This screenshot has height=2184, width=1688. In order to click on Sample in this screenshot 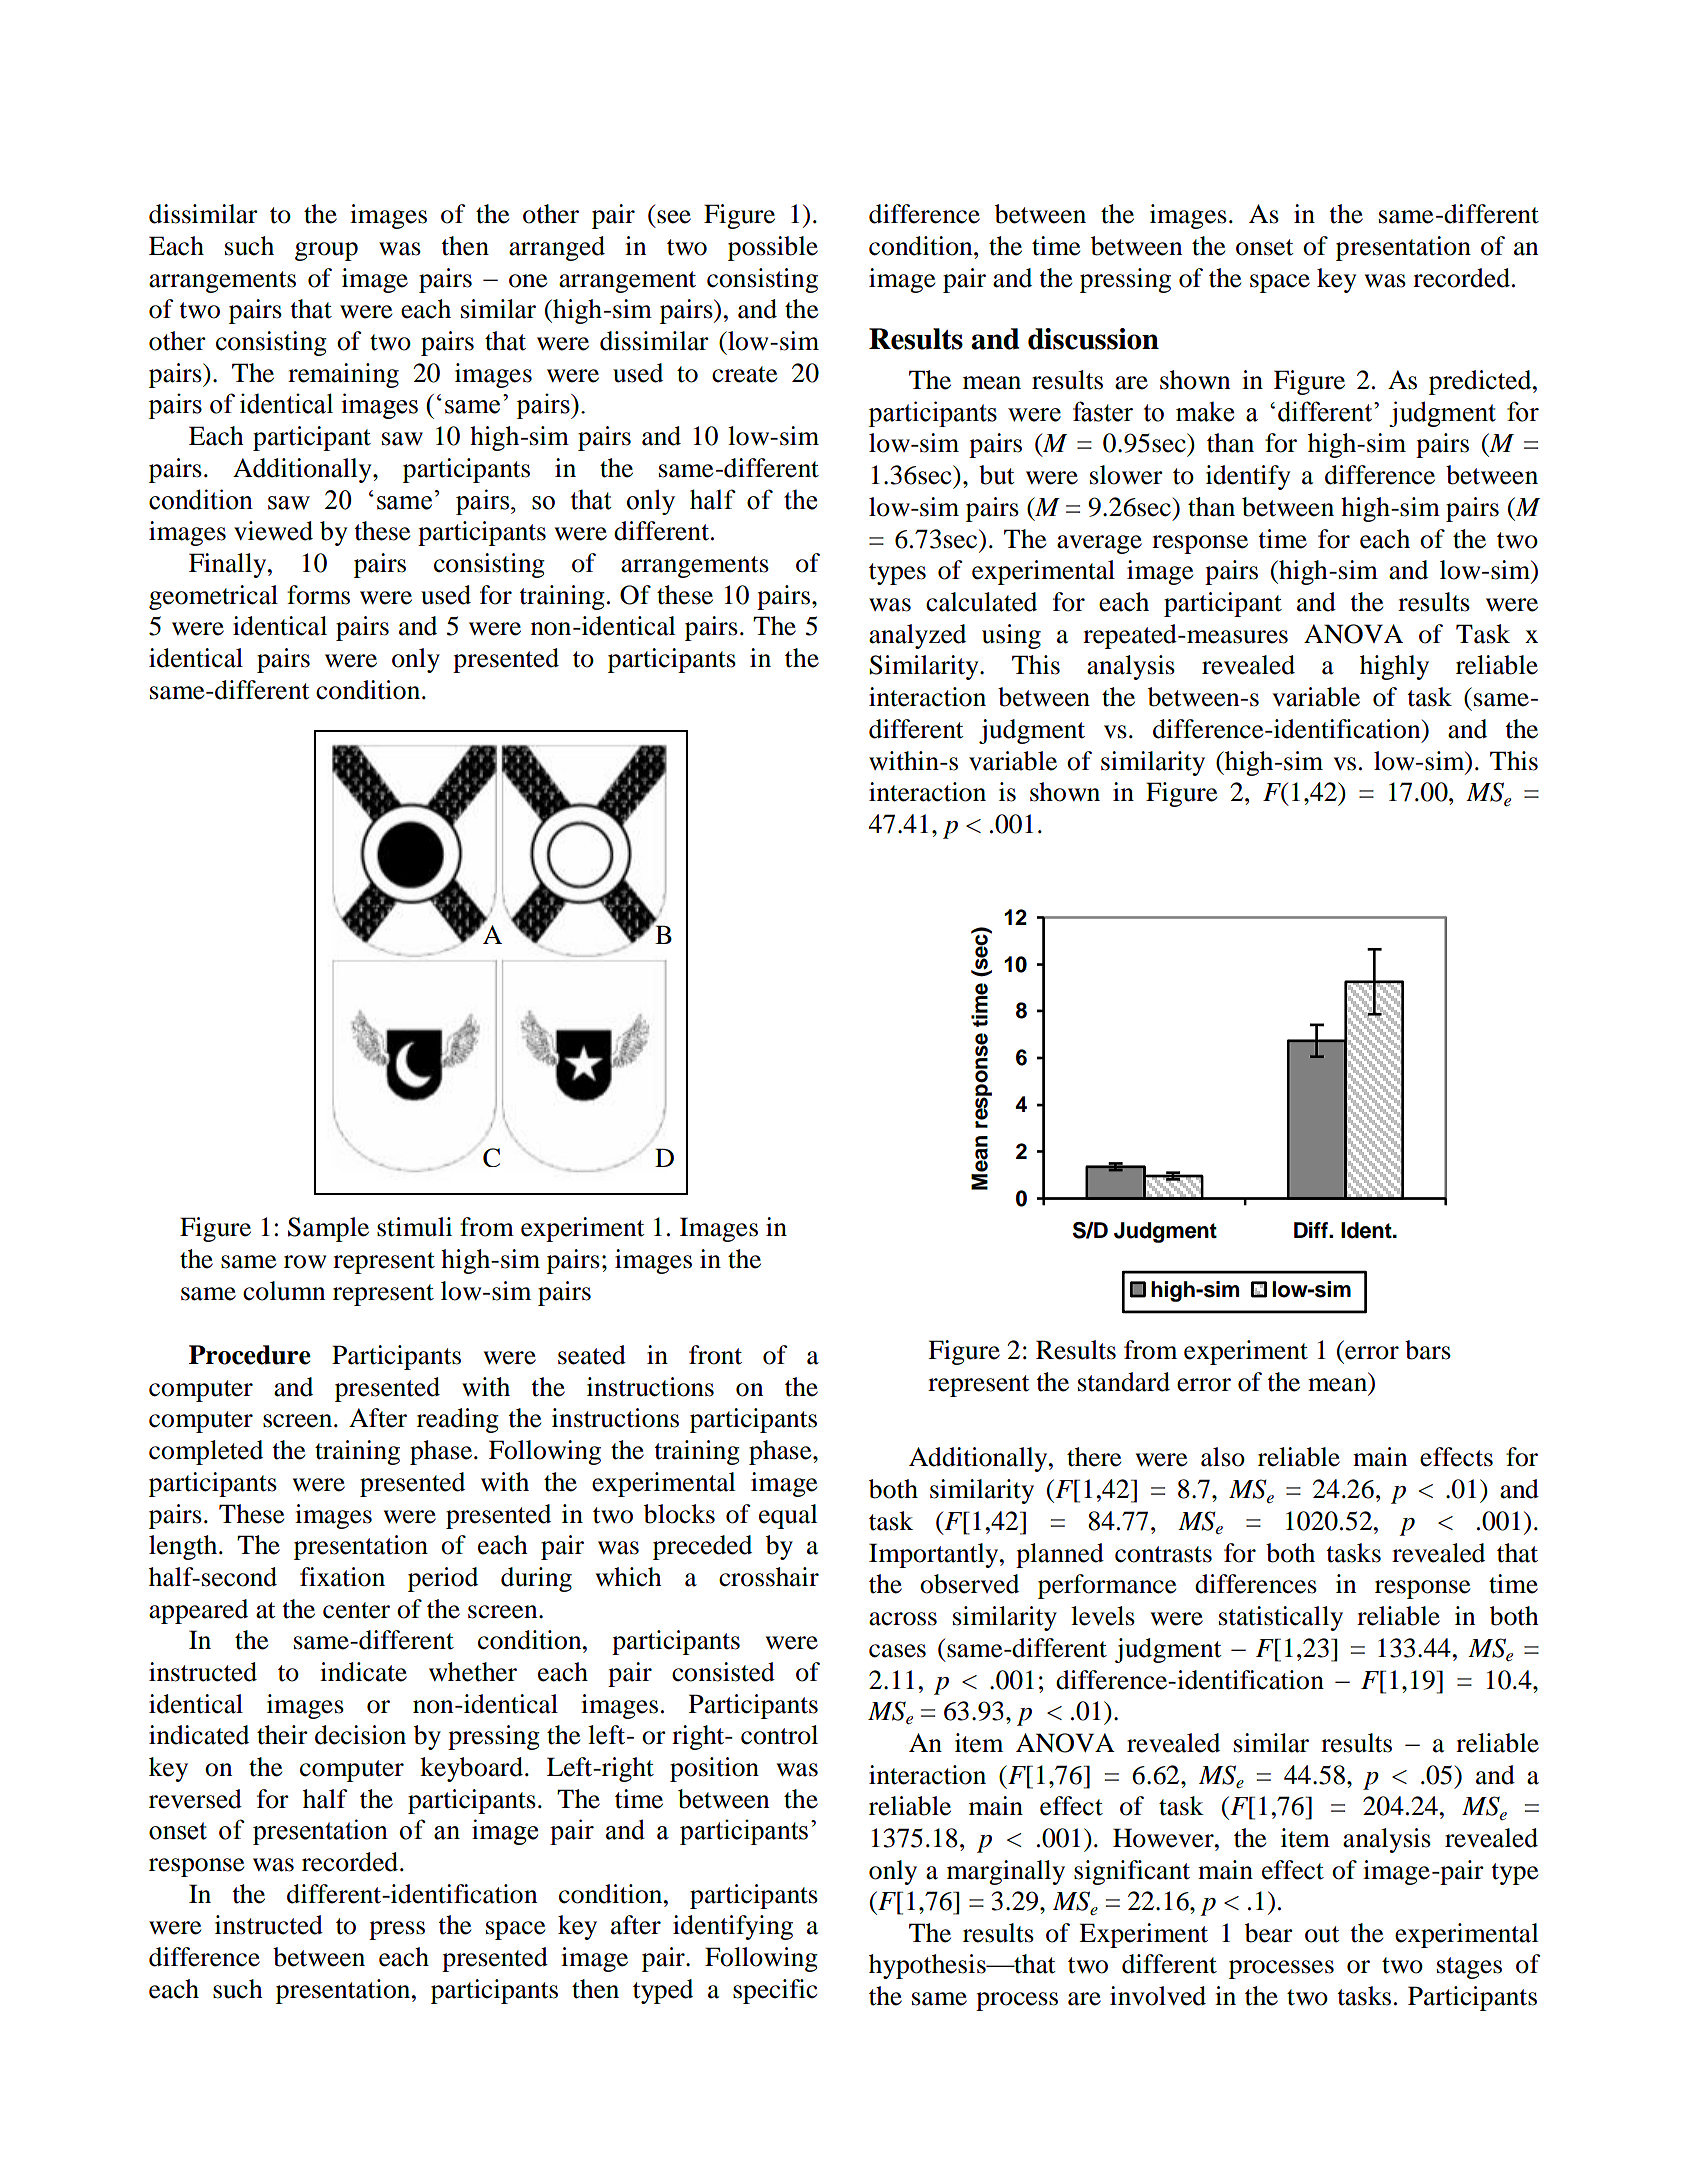, I will do `click(328, 1229)`.
